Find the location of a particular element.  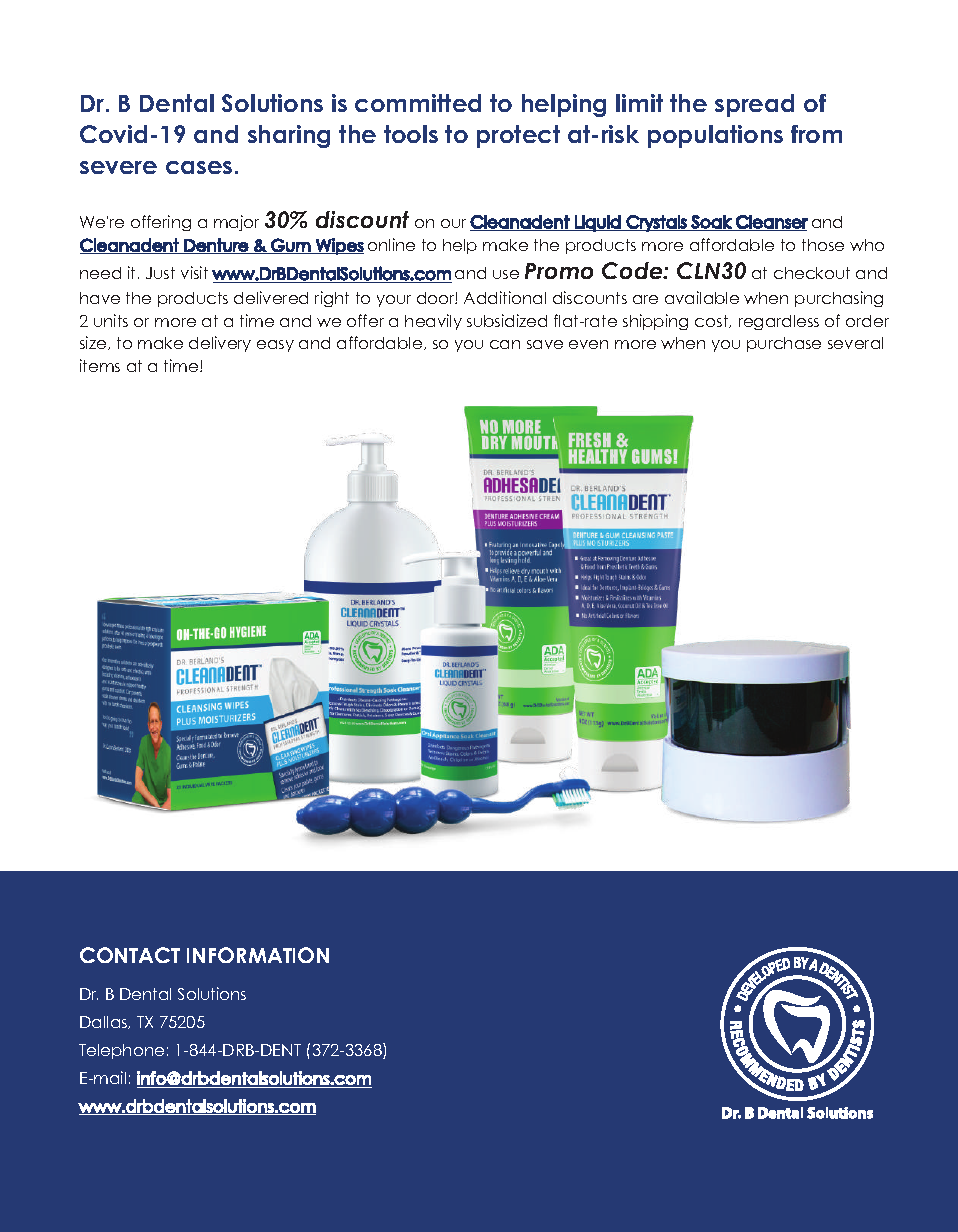

even is located at coordinates (588, 344).
